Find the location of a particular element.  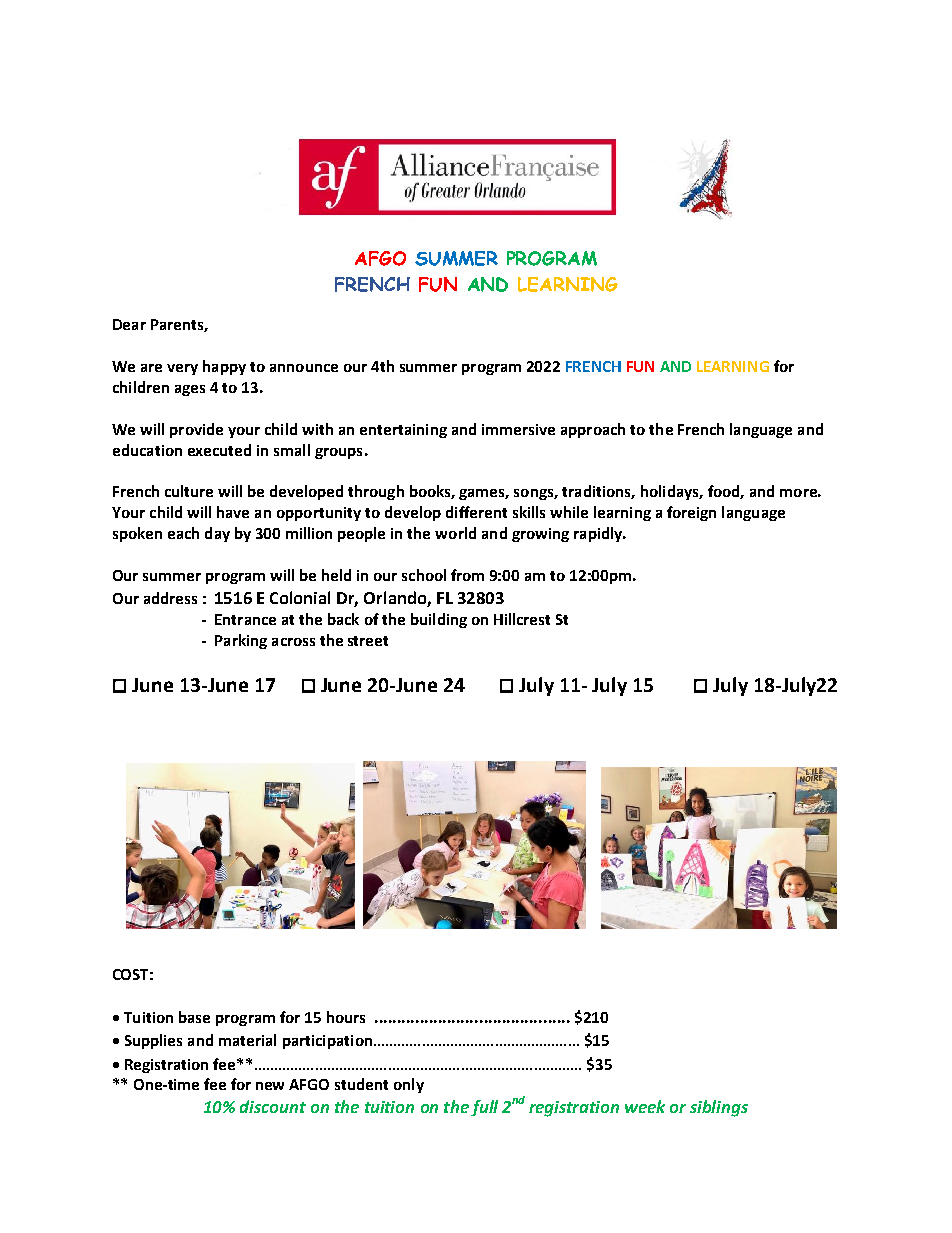

building is located at coordinates (439, 620).
